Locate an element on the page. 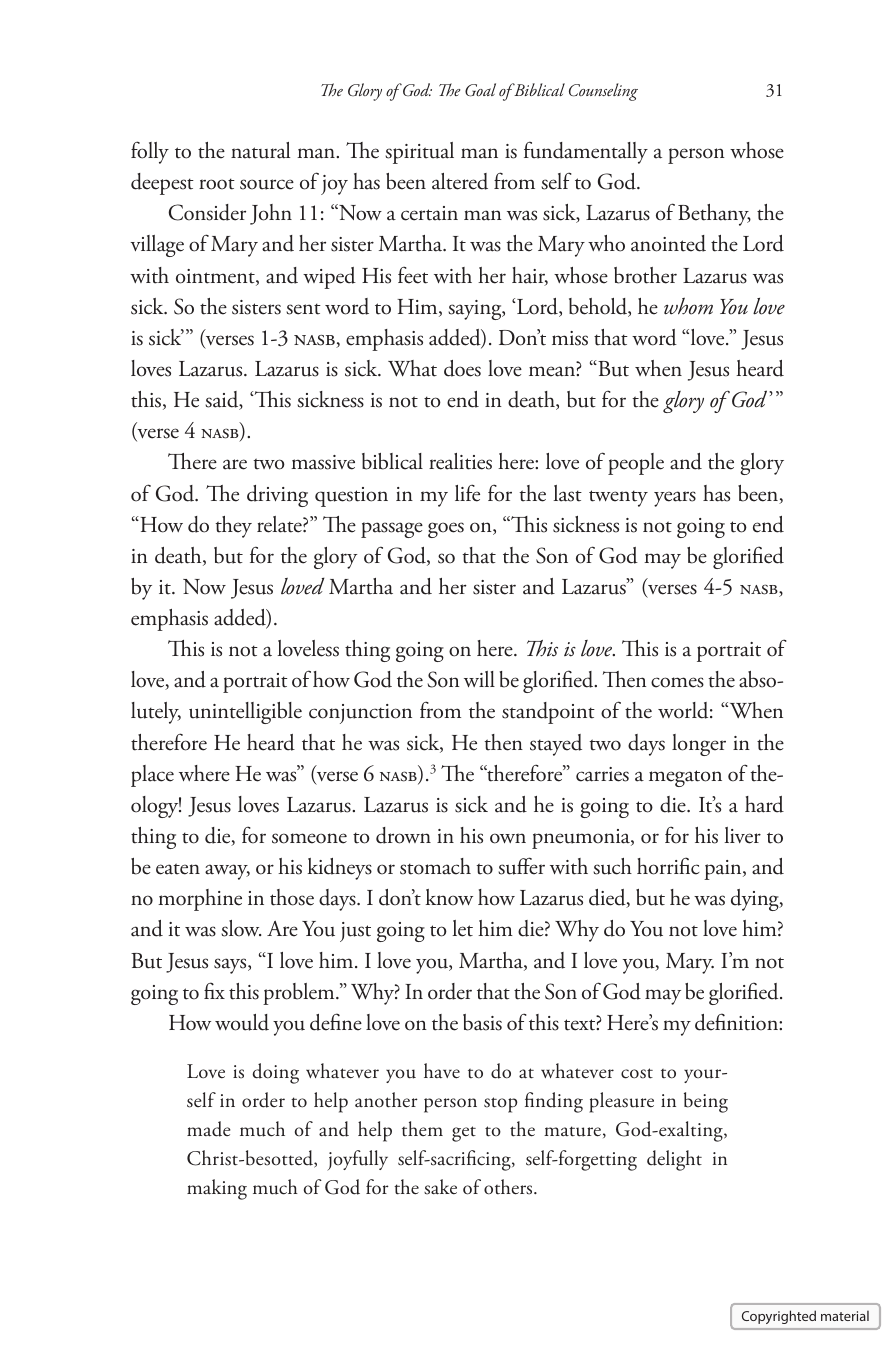 The height and width of the image is (1345, 896). natural is located at coordinates (260, 150).
